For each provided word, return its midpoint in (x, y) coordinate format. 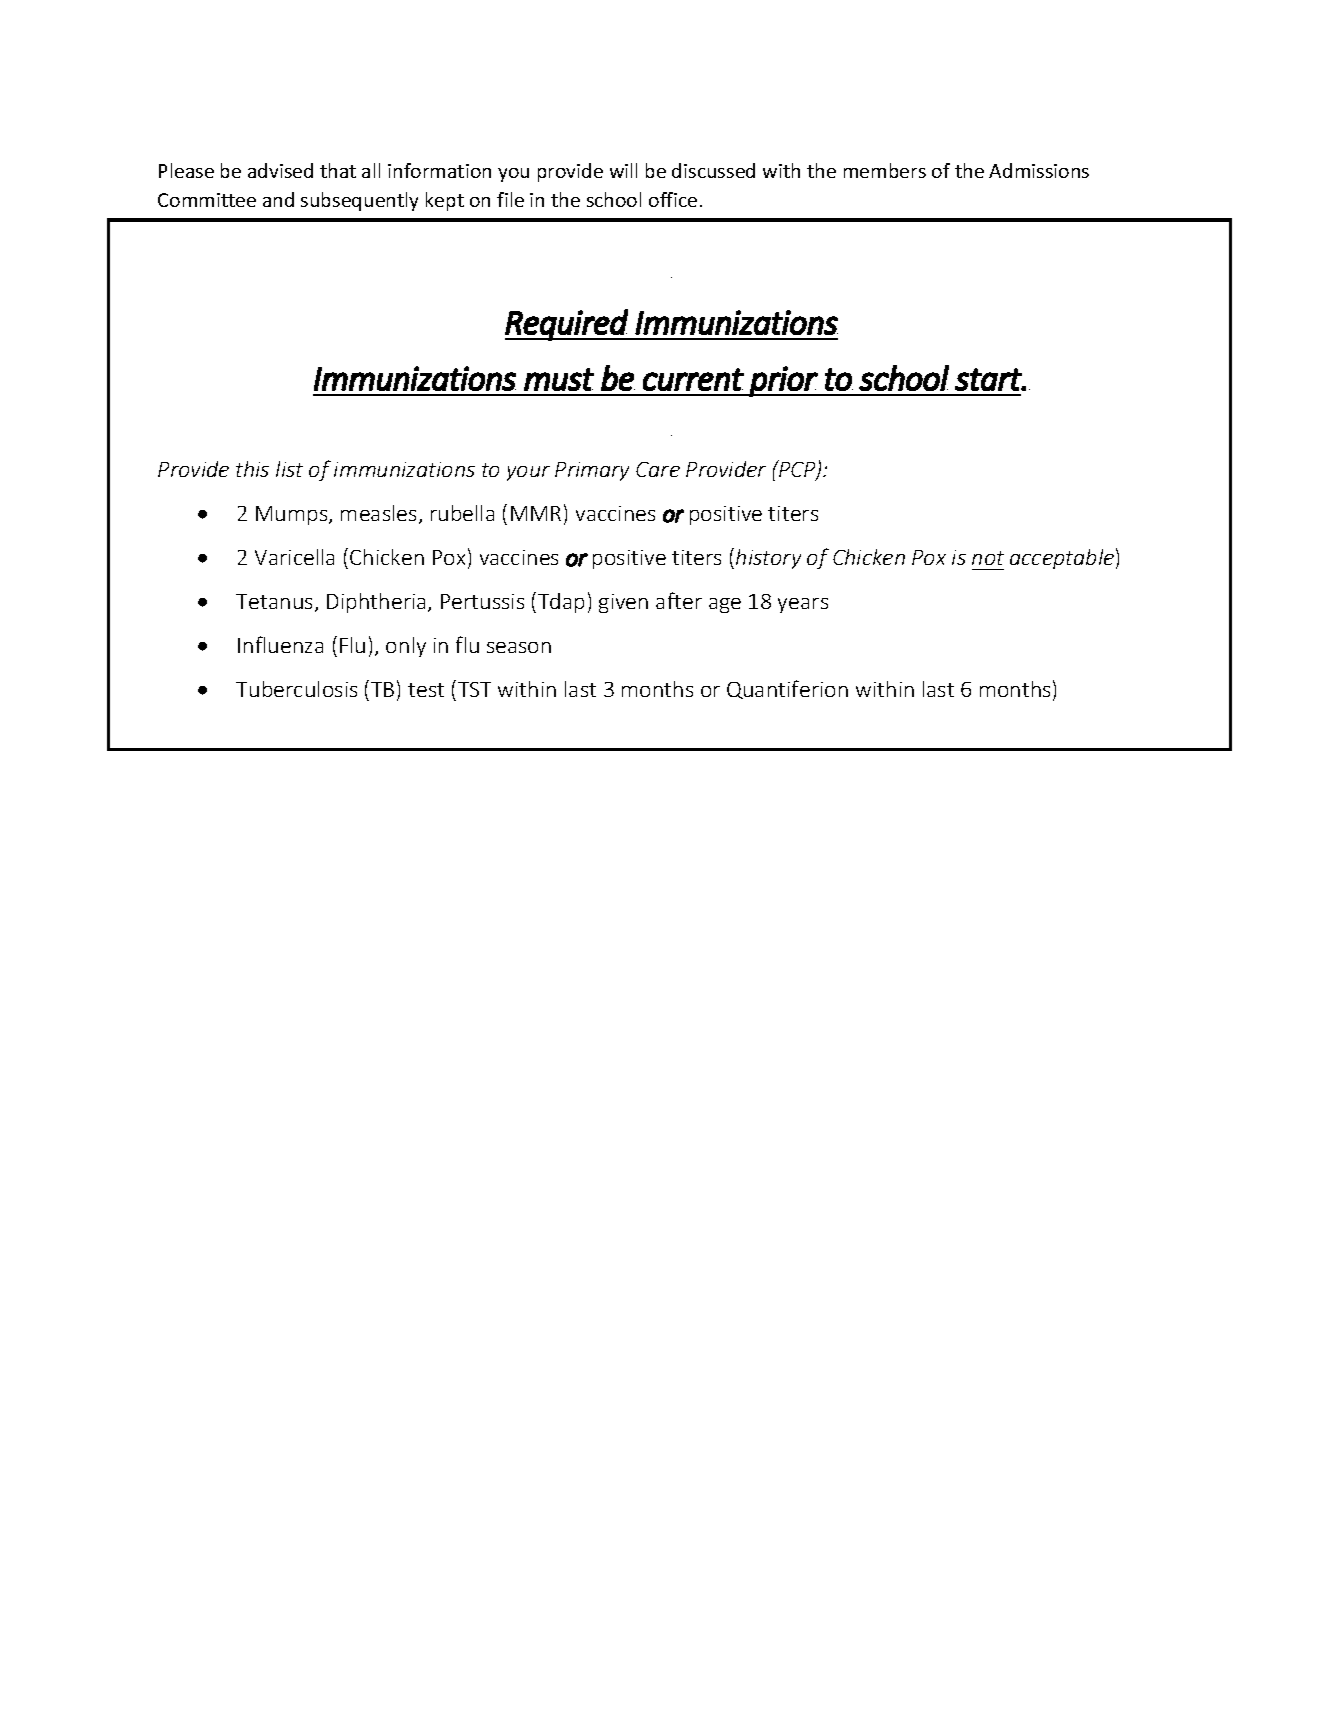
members (885, 170)
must (559, 379)
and (278, 199)
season (519, 647)
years (803, 605)
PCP (797, 470)
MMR (536, 513)
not (988, 558)
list (289, 469)
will (623, 170)
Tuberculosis (296, 689)
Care (658, 469)
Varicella (294, 557)
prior (783, 381)
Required (567, 325)
